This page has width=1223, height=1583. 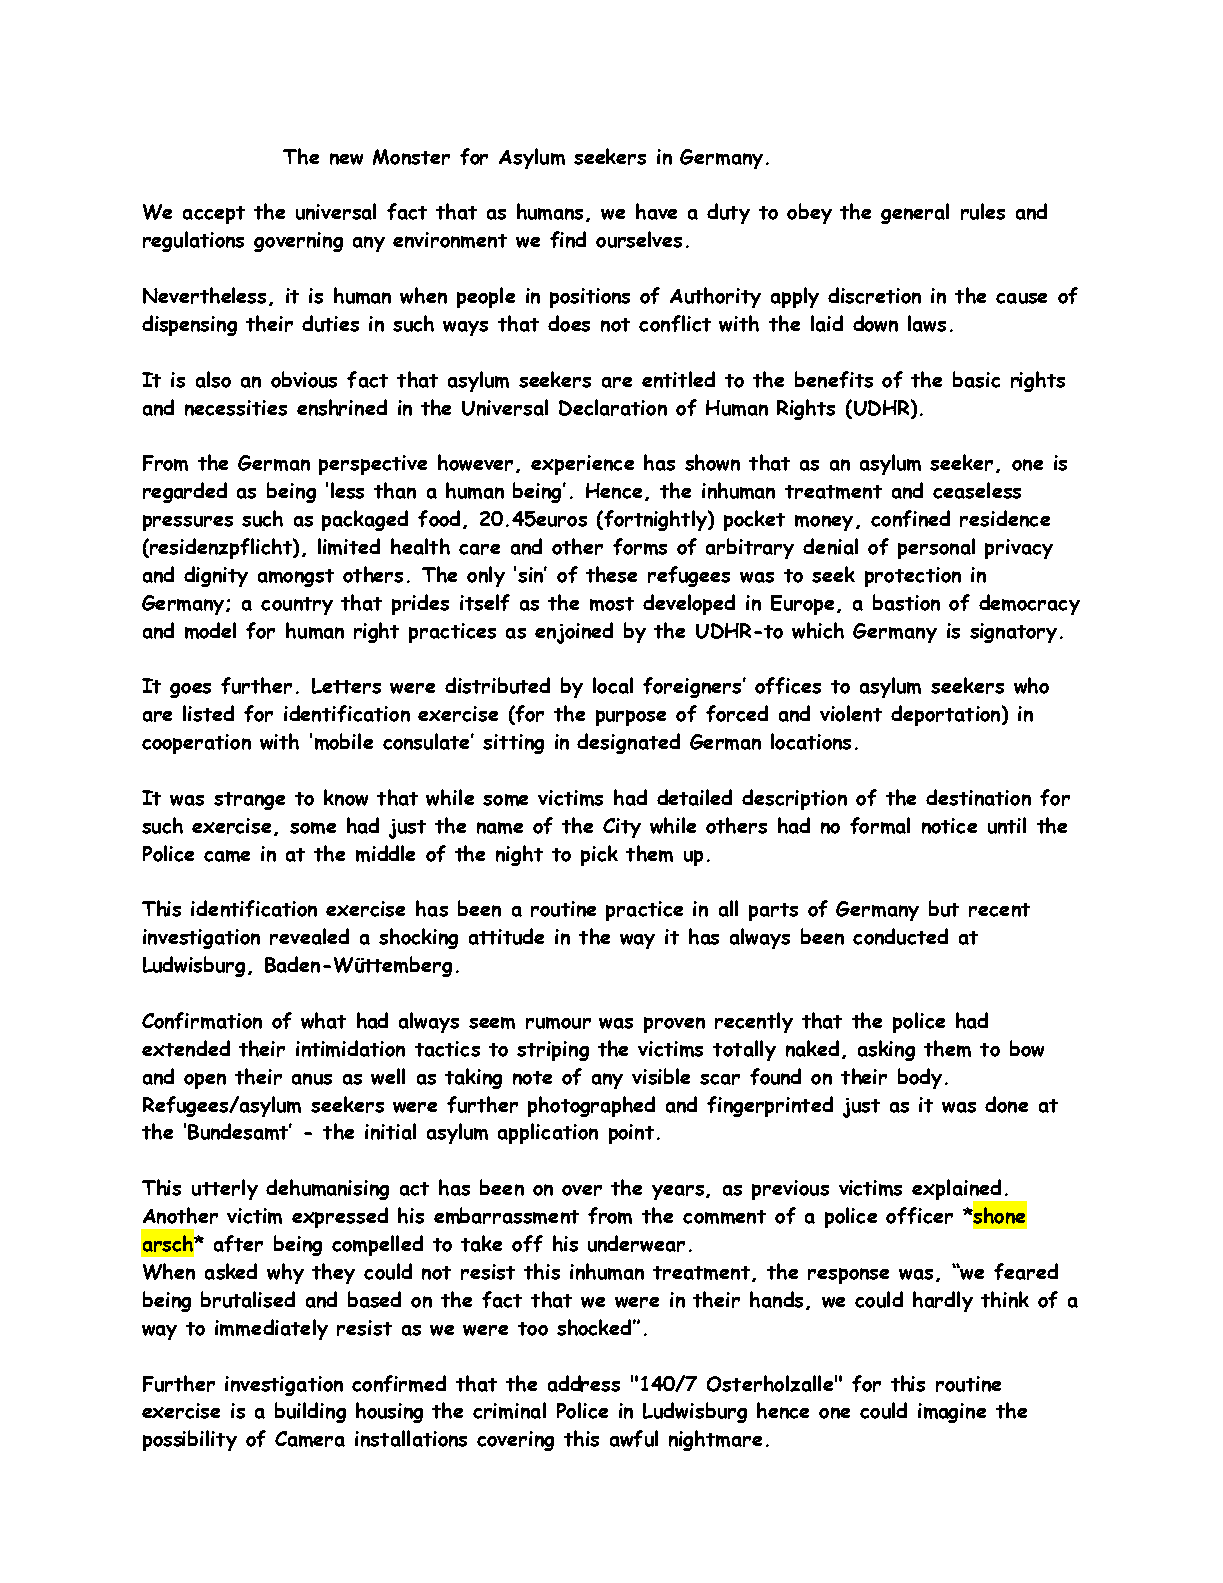 I want to click on have, so click(x=656, y=211).
